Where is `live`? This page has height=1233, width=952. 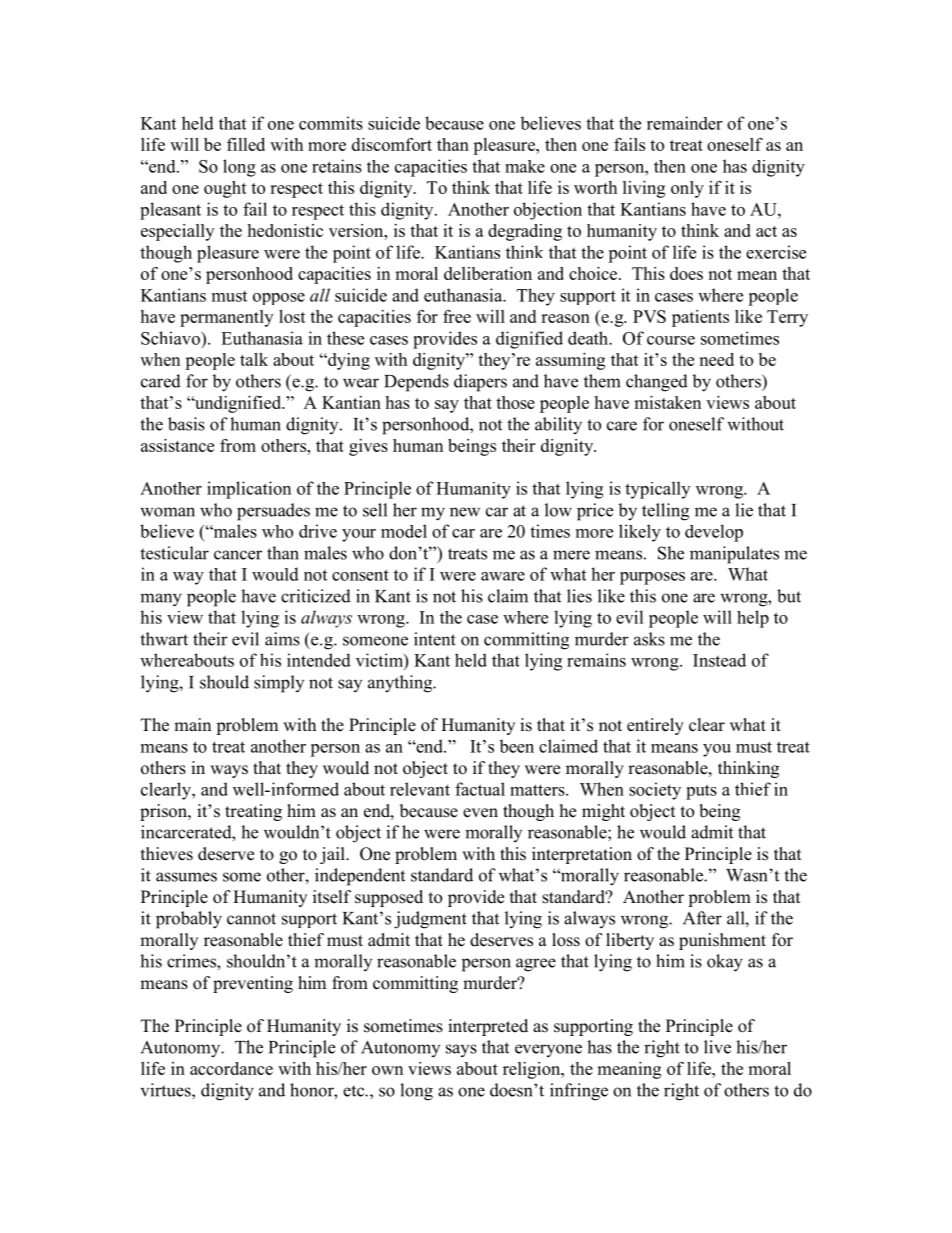 live is located at coordinates (717, 1047).
